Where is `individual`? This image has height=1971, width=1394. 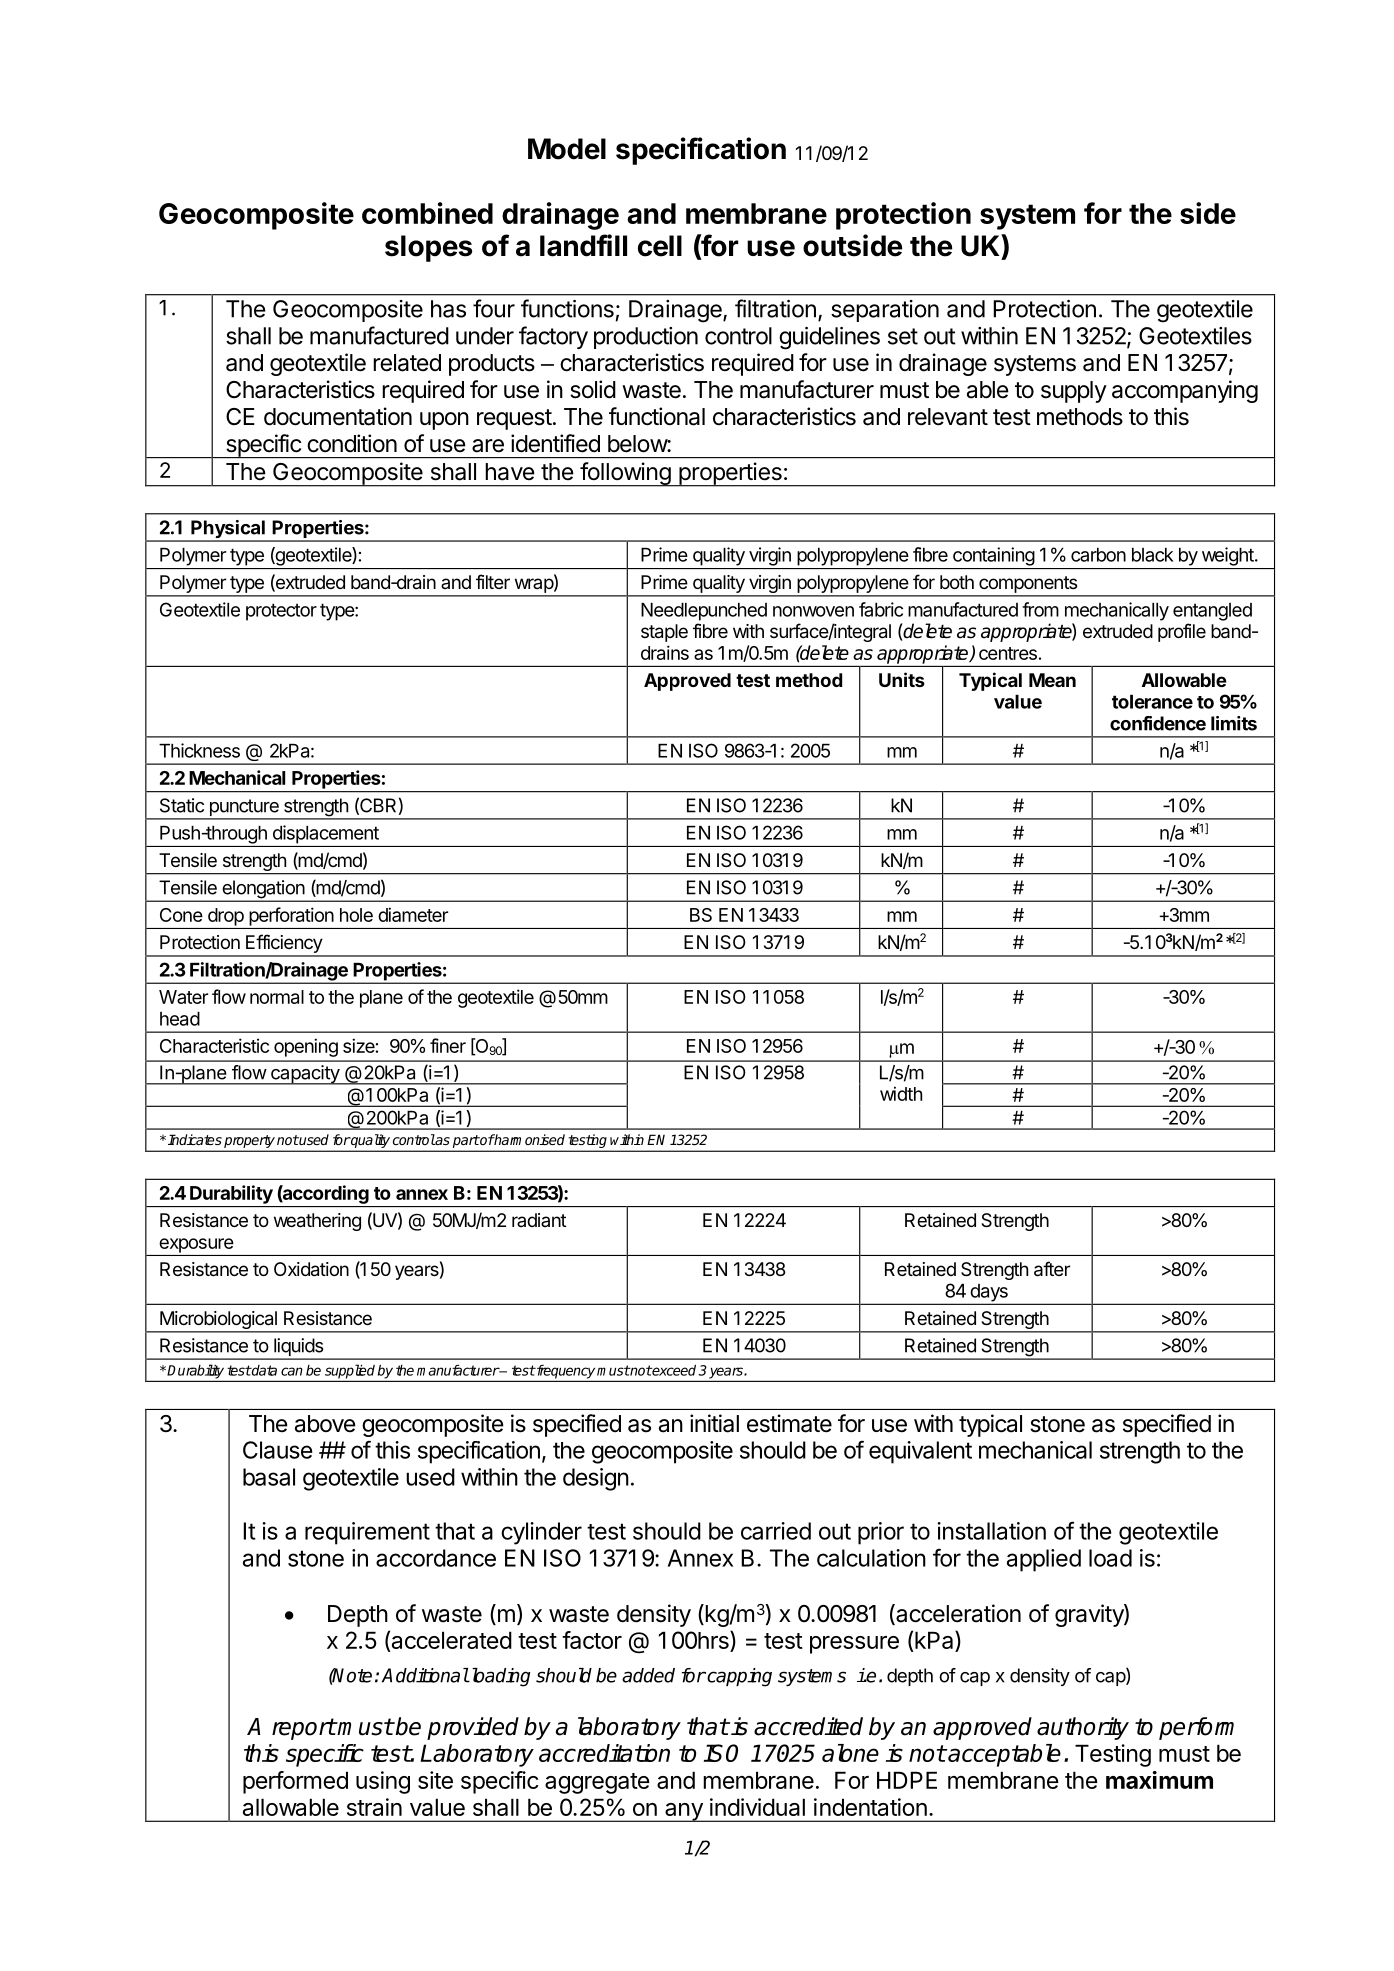 individual is located at coordinates (757, 1807).
